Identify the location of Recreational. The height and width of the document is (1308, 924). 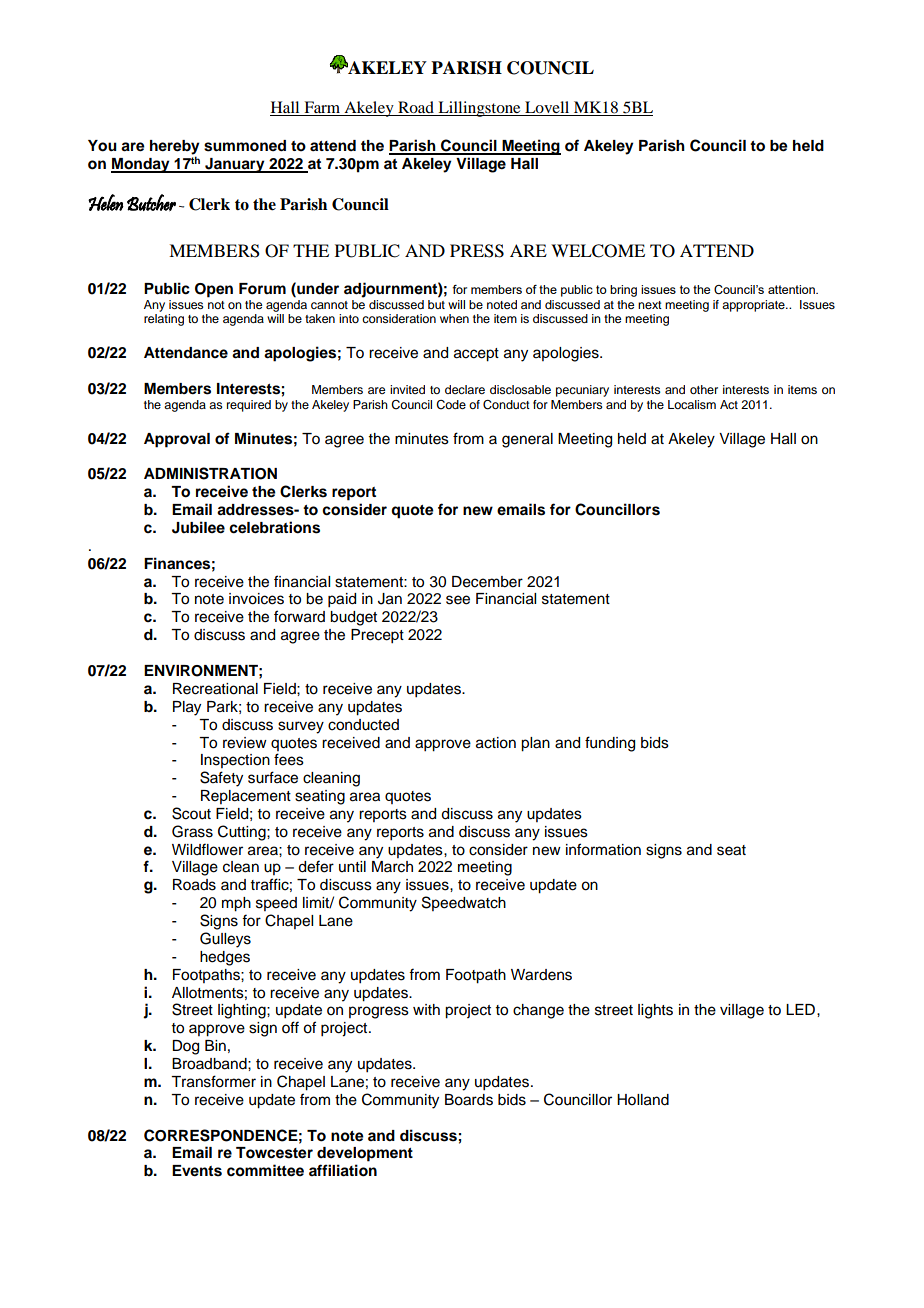
(215, 689).
